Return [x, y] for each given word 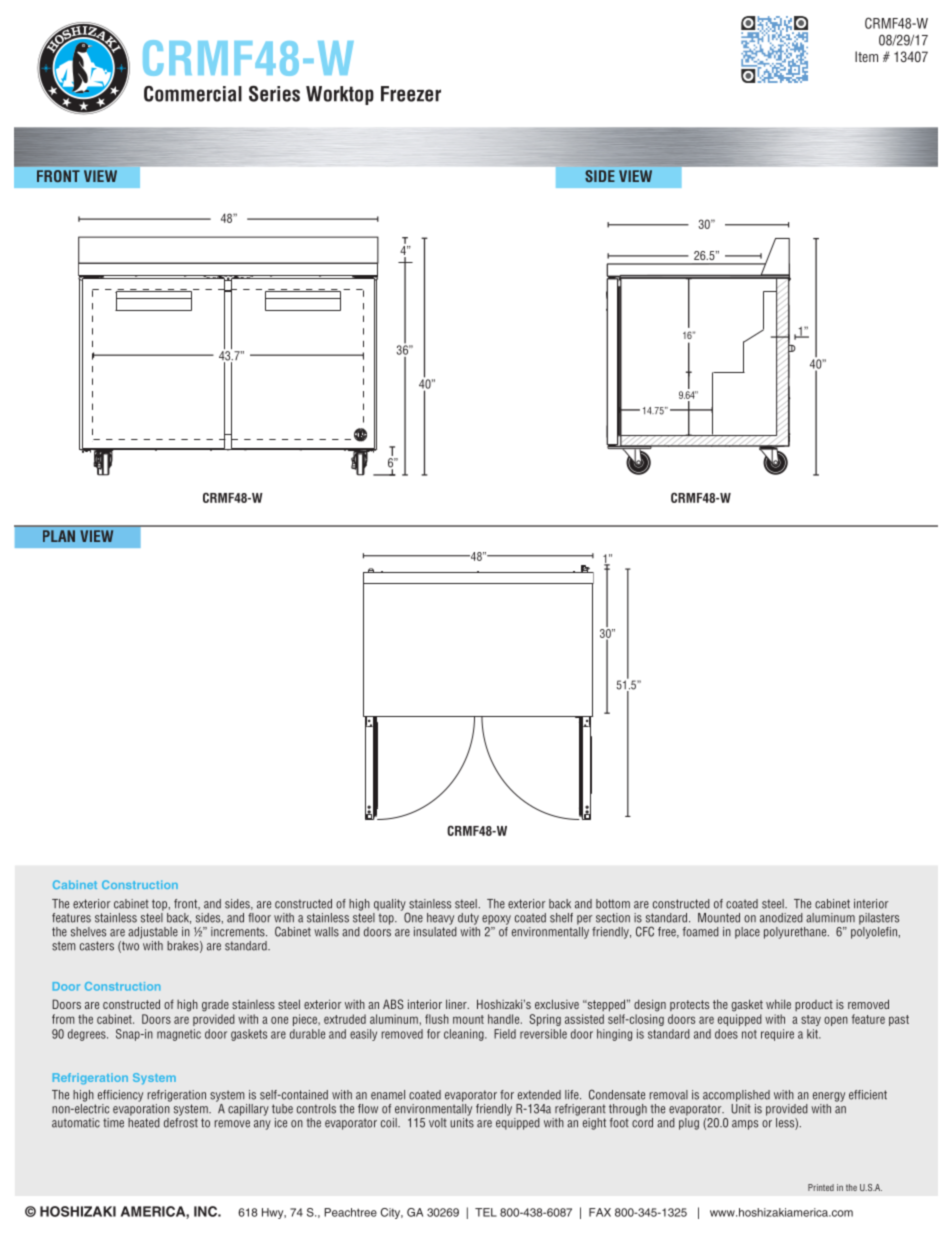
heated [144, 1121]
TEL [486, 1212]
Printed [821, 1187]
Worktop [340, 95]
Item [866, 56]
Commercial [193, 94]
